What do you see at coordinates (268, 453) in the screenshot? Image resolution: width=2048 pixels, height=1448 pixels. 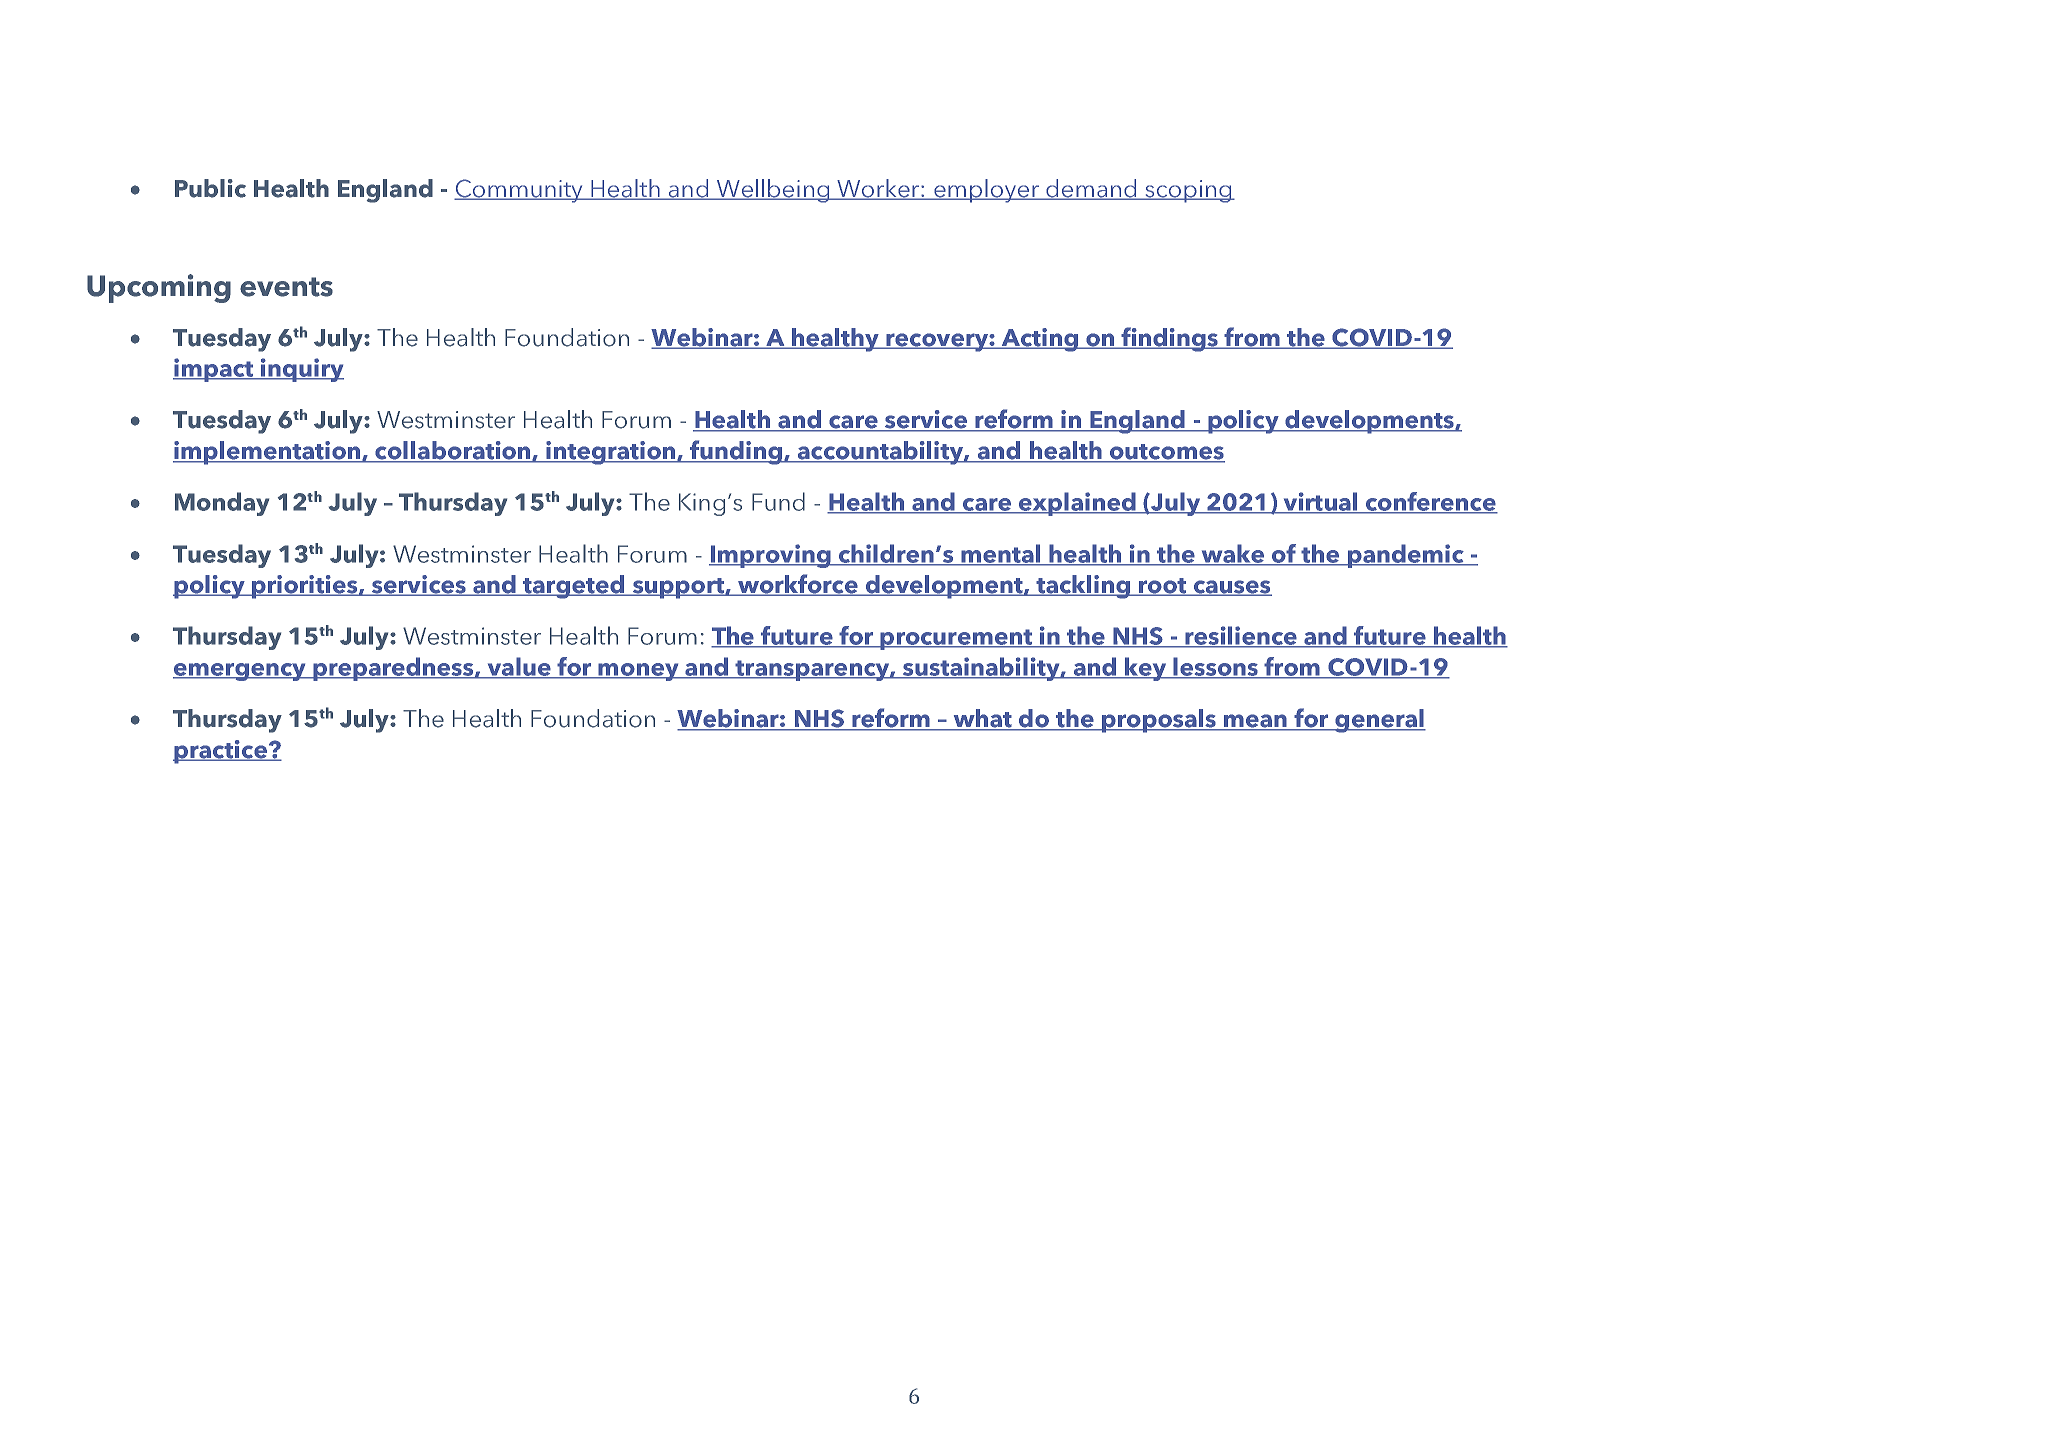 I see `implementation` at bounding box center [268, 453].
